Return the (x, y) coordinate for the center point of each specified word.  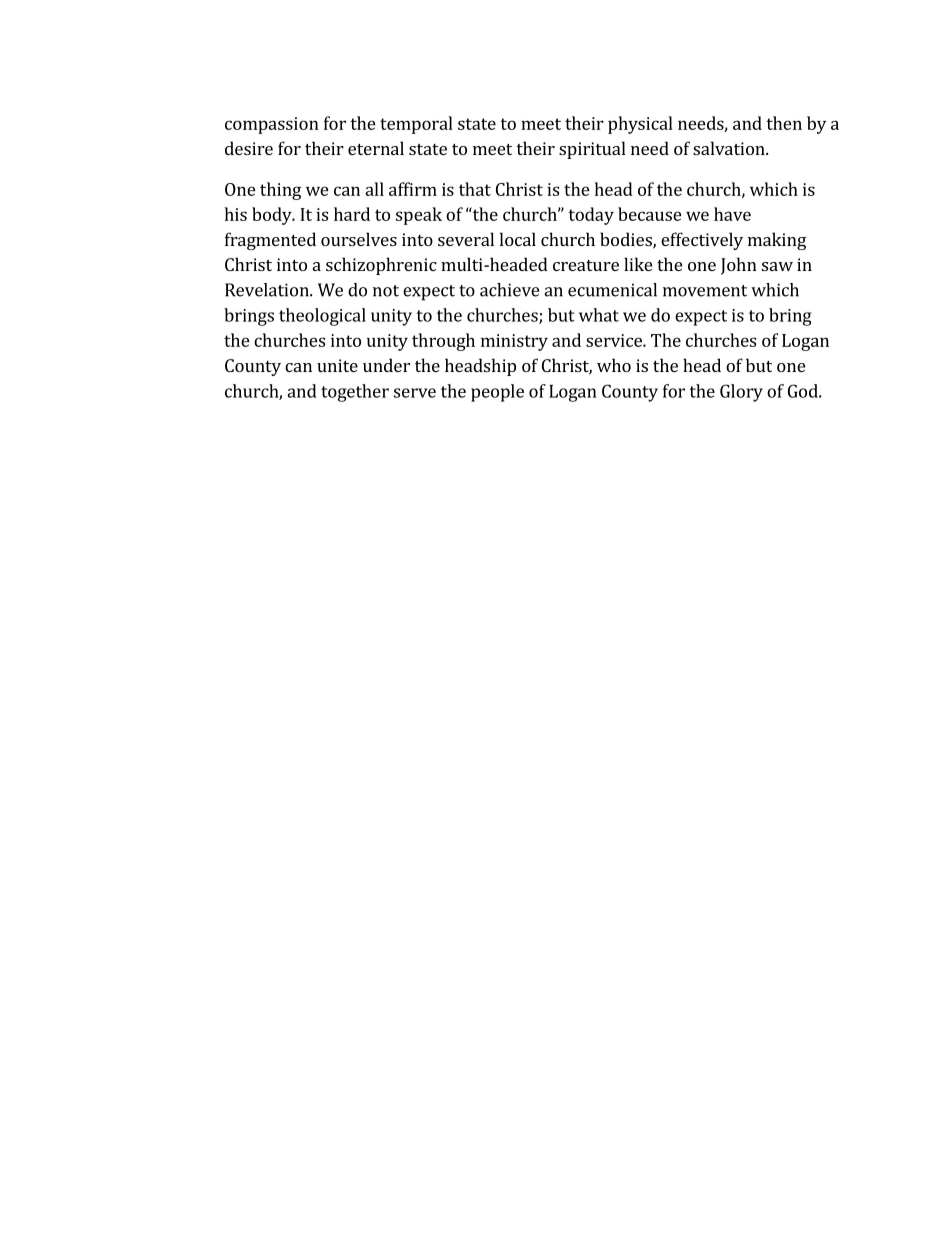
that (475, 189)
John (739, 266)
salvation (730, 148)
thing (280, 191)
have (732, 214)
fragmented (270, 241)
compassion (272, 125)
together (355, 393)
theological (322, 317)
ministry (514, 342)
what (599, 315)
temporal (416, 125)
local (518, 239)
